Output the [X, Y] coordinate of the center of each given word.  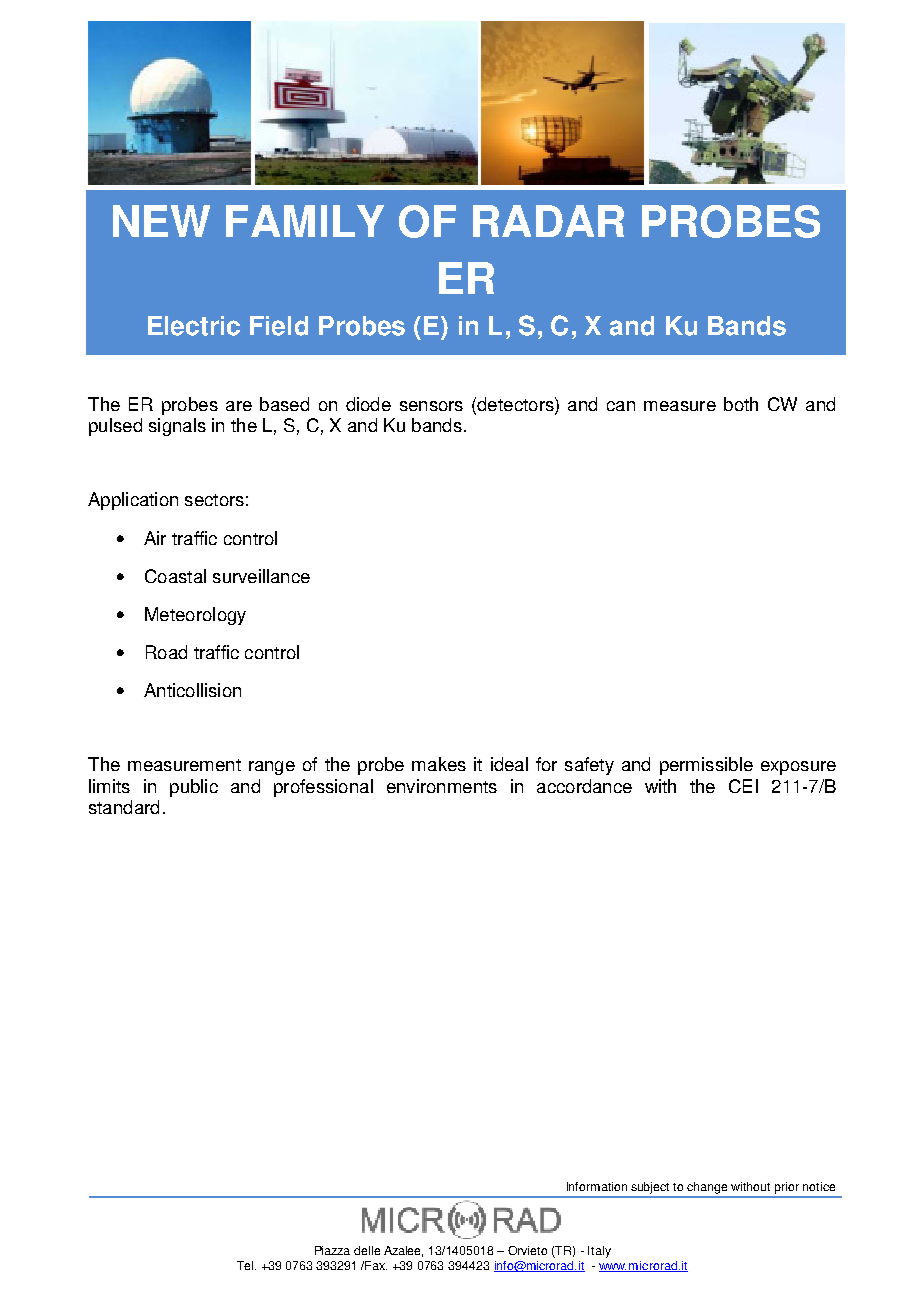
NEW [161, 221]
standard [124, 807]
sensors [431, 406]
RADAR [548, 221]
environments [442, 786]
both [741, 404]
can [621, 406]
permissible [706, 766]
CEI [743, 786]
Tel [246, 1265]
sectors [214, 500]
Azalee [403, 1251]
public [194, 788]
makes [439, 764]
